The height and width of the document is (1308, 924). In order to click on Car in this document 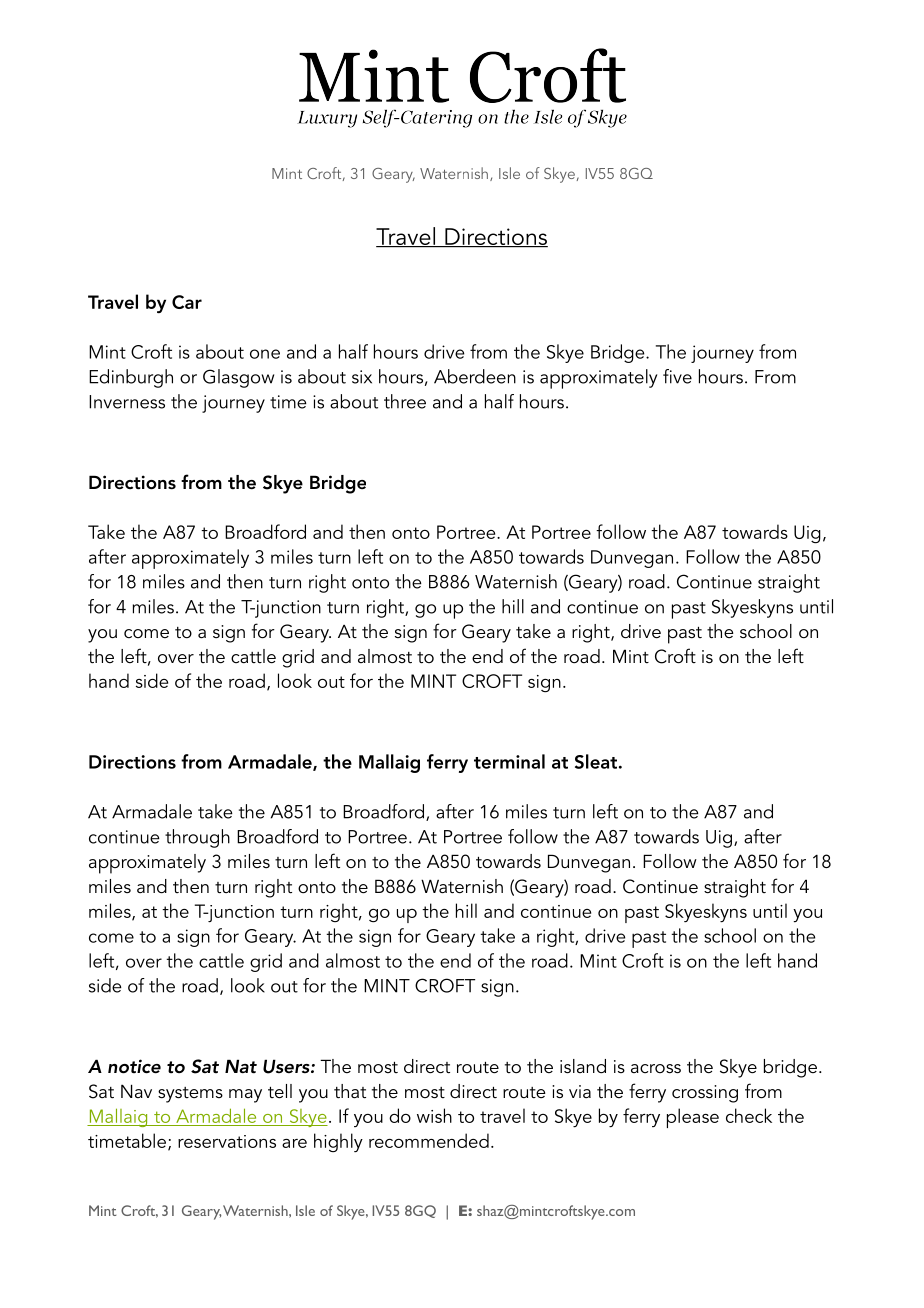, I will do `click(187, 302)`.
